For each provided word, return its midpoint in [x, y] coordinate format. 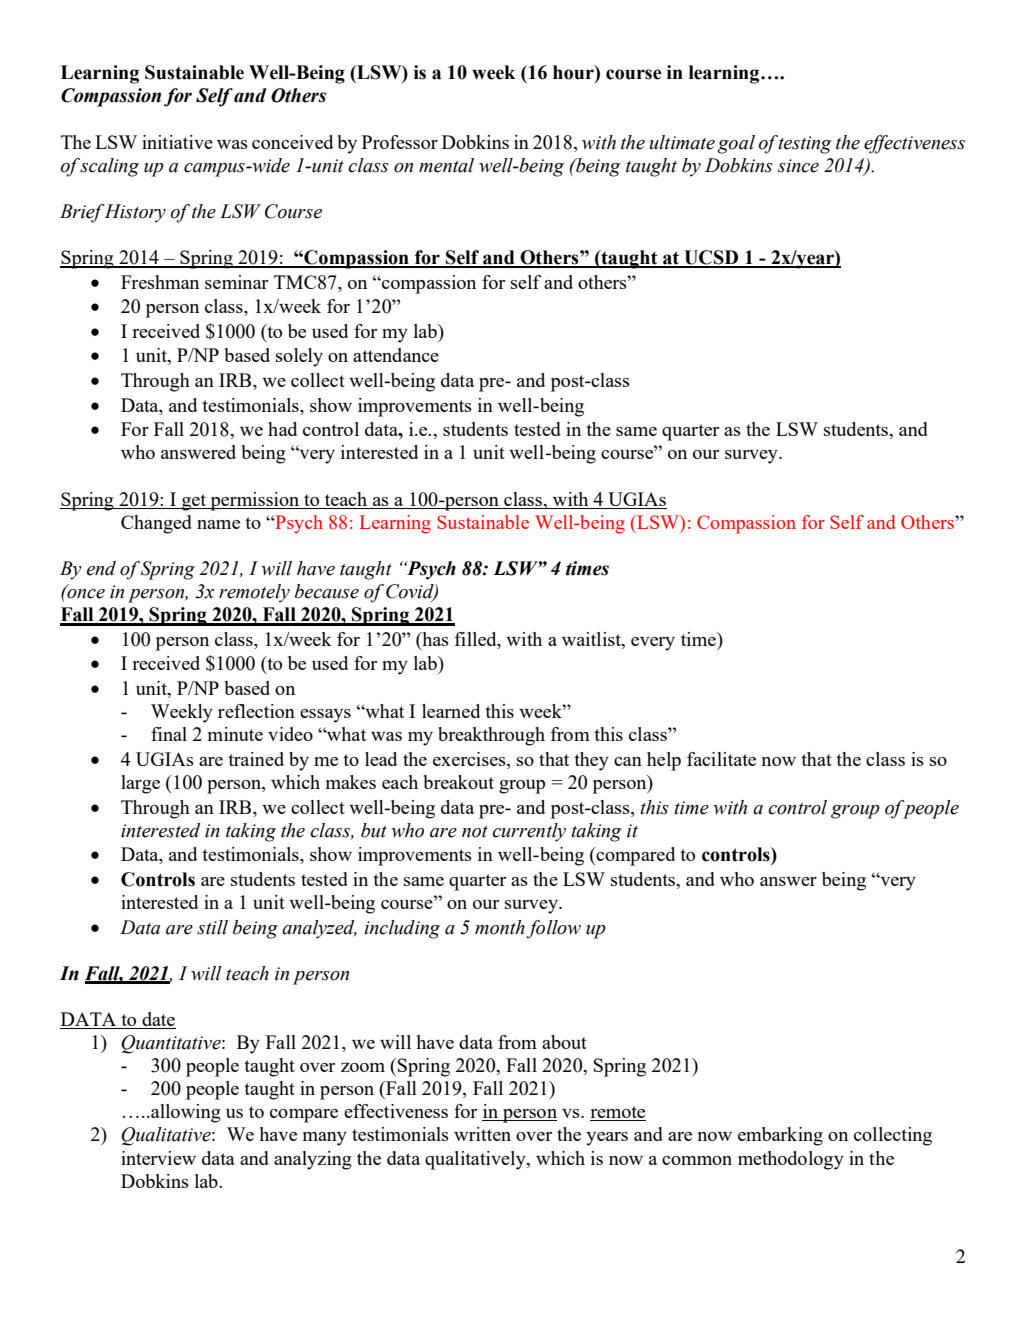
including [402, 929]
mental [446, 165]
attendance [396, 355]
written [482, 1134]
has [434, 639]
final [169, 734]
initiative [177, 142]
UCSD [711, 258]
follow [553, 929]
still [212, 927]
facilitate [721, 759]
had [282, 429]
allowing [185, 1113]
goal [736, 144]
